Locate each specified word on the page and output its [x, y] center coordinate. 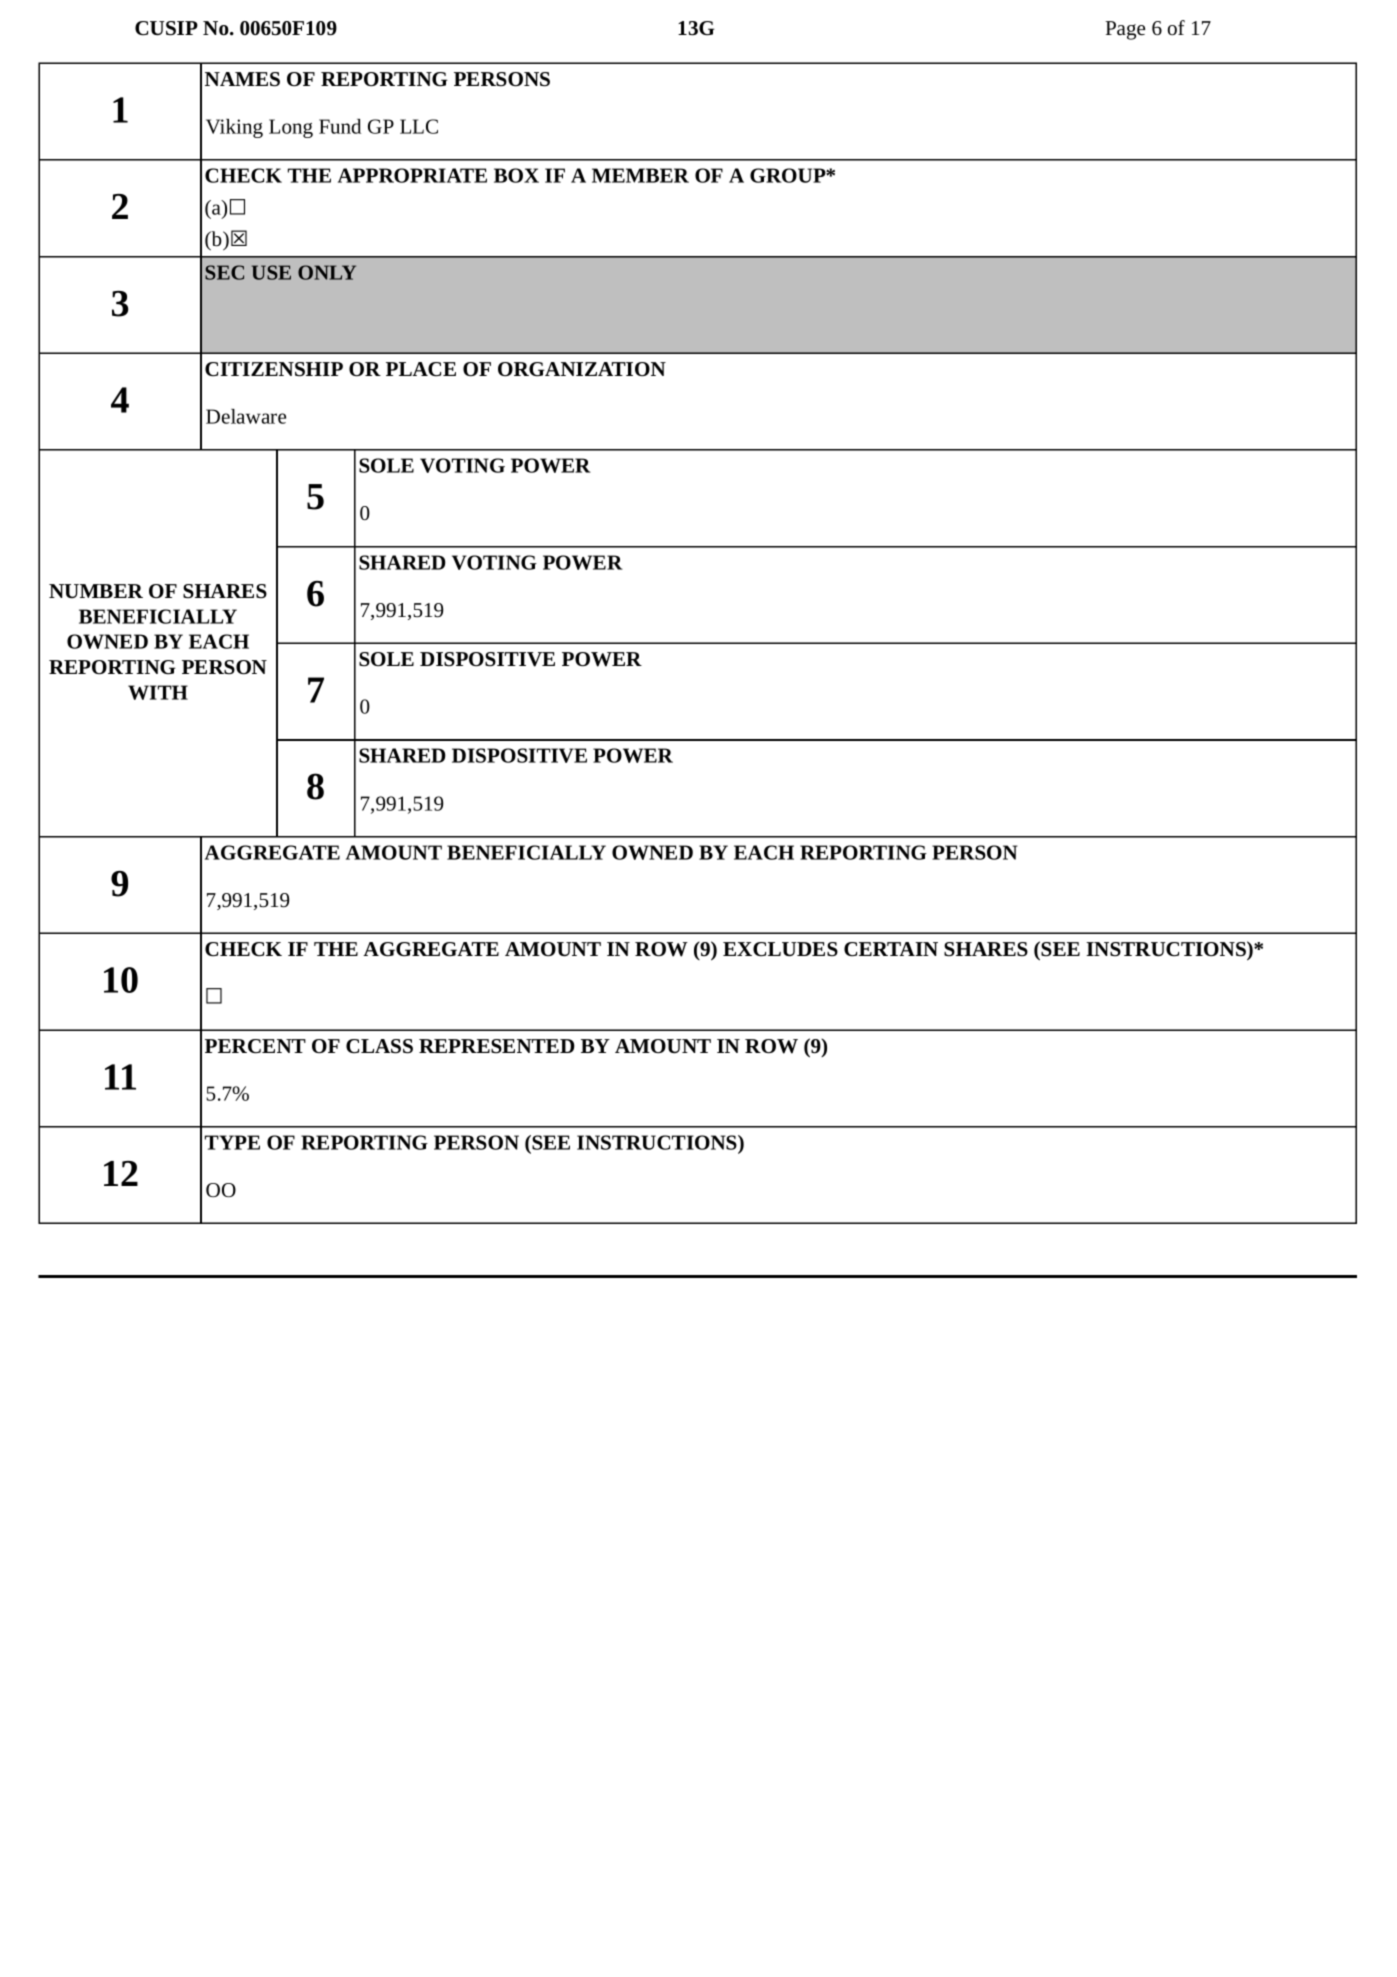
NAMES [242, 79]
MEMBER [640, 175]
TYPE [232, 1142]
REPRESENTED [497, 1046]
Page [1125, 30]
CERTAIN [891, 949]
